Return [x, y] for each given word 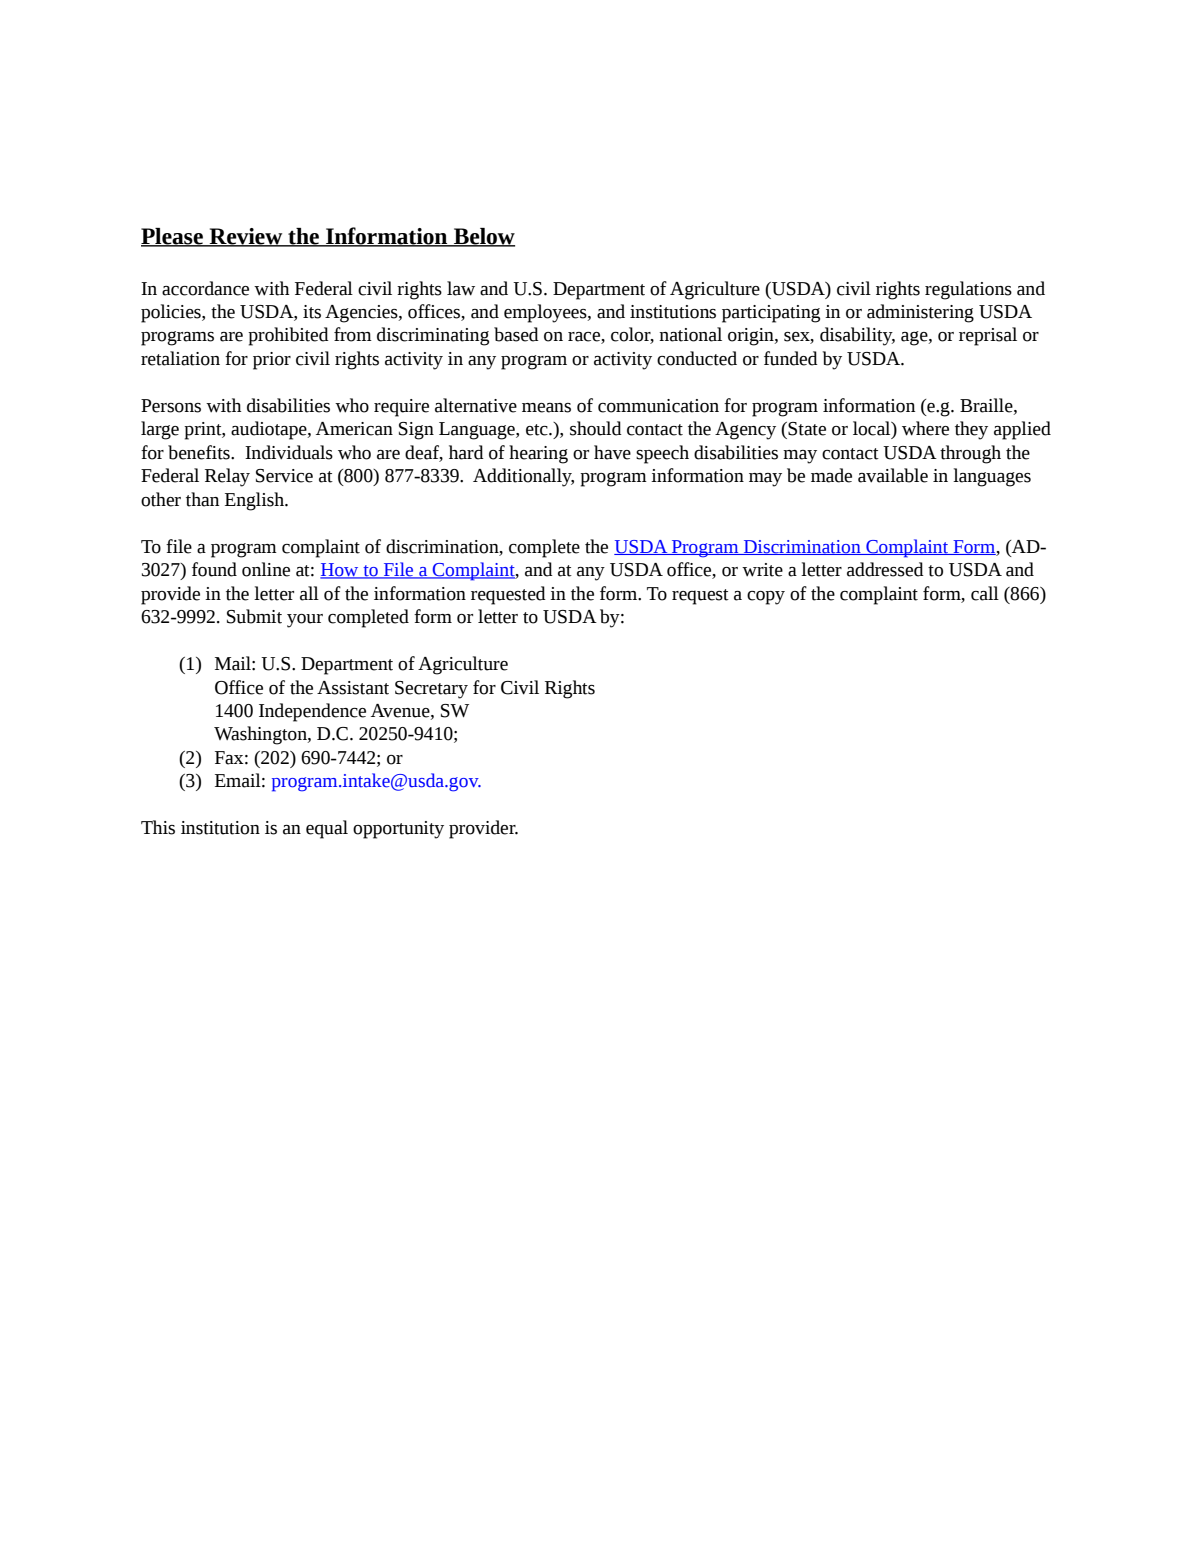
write [762, 570]
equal [327, 829]
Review [246, 237]
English [256, 501]
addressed [885, 569]
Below [483, 237]
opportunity [398, 830]
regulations [968, 290]
